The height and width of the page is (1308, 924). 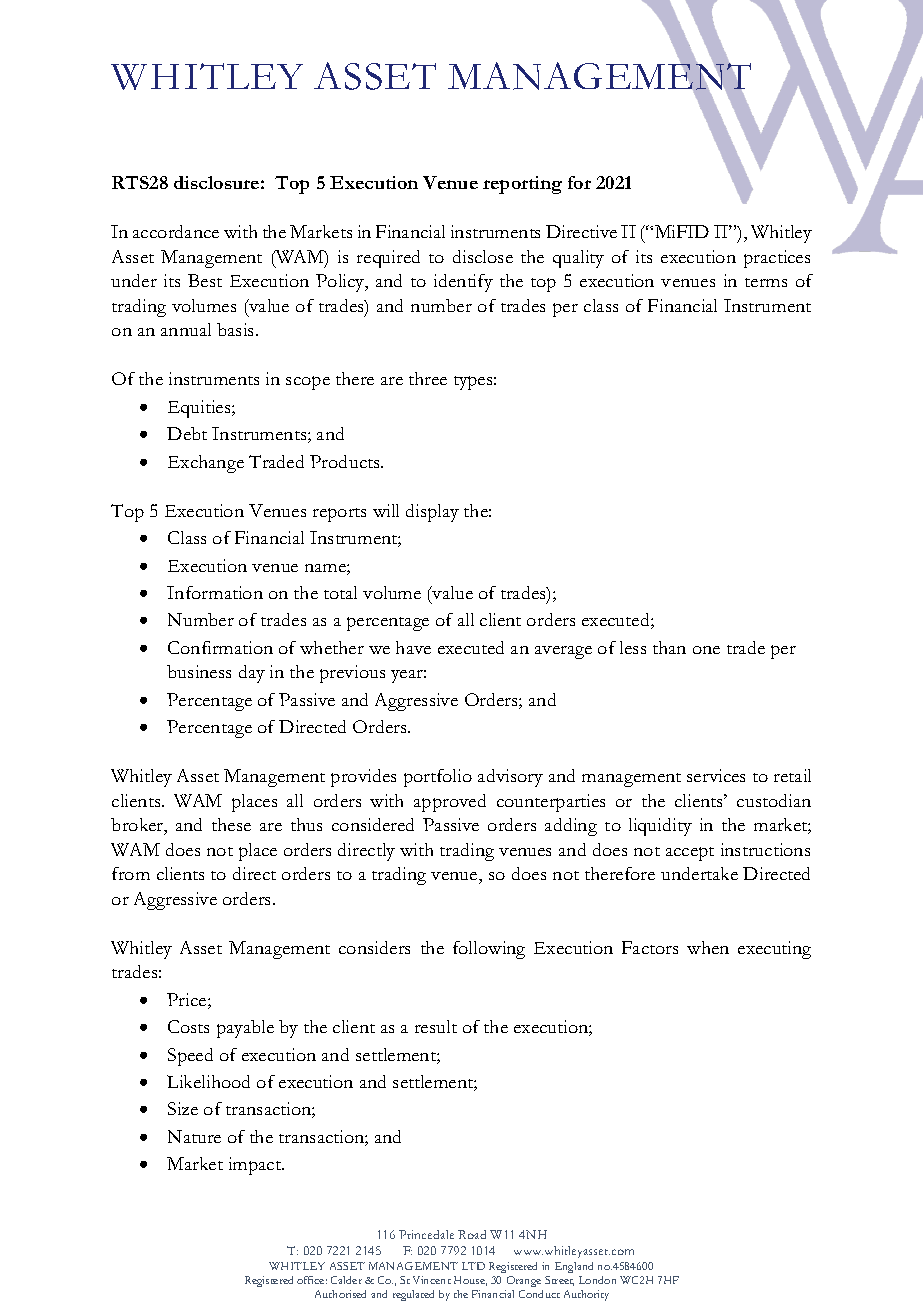 What do you see at coordinates (215, 592) in the page?
I see `Information` at bounding box center [215, 592].
